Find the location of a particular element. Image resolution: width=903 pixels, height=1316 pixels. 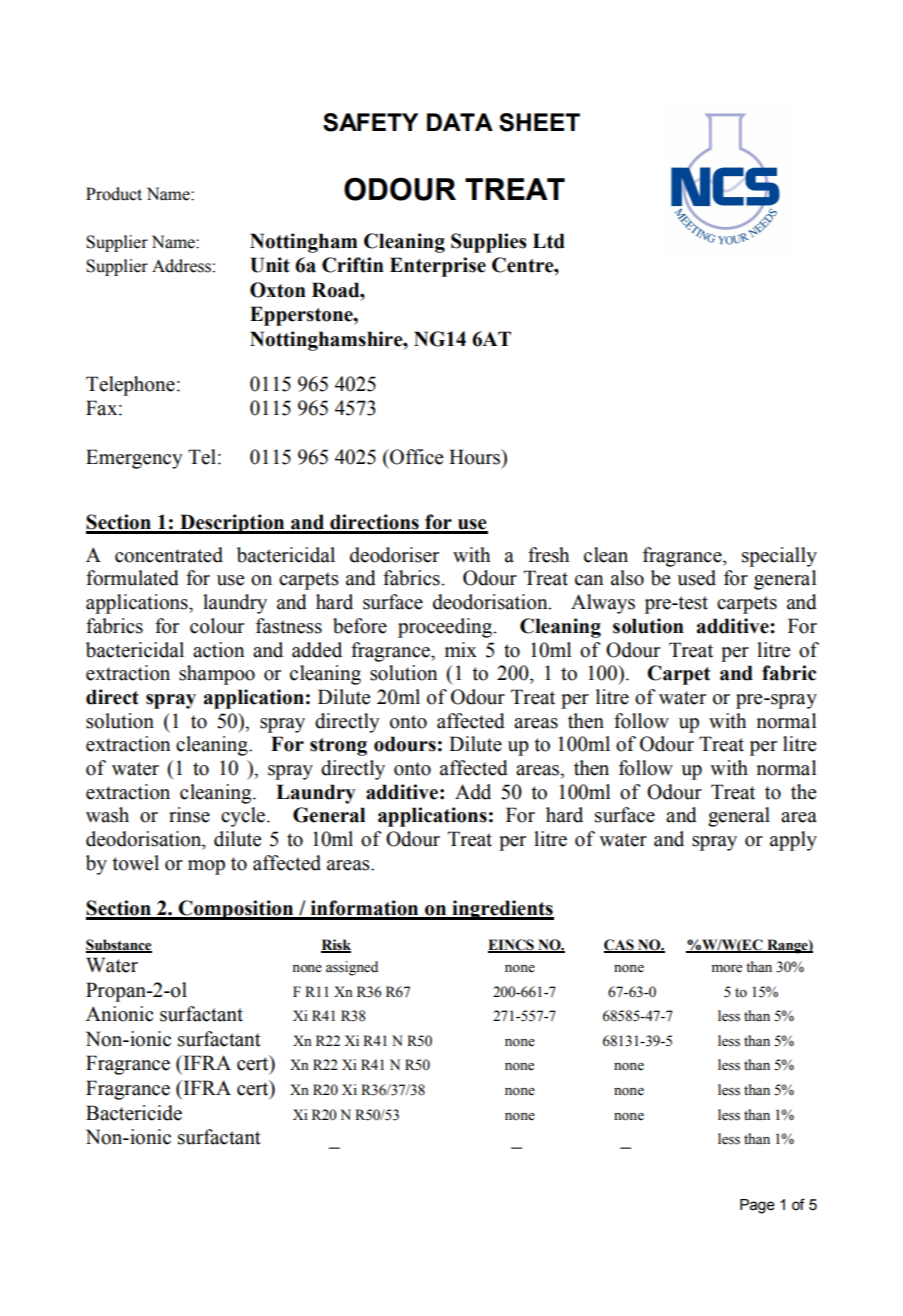

specially is located at coordinates (779, 557).
